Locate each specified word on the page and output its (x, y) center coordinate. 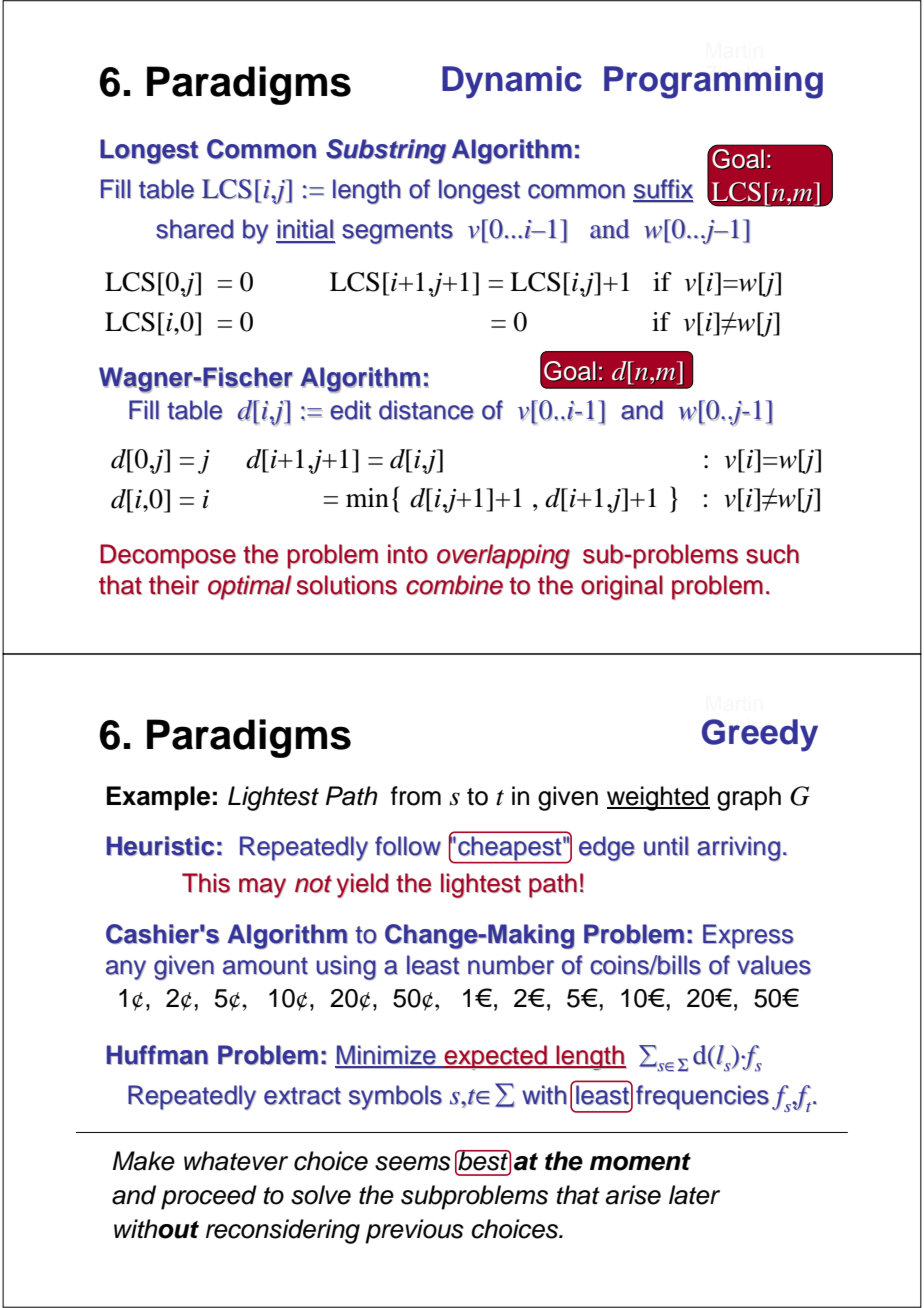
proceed (209, 1197)
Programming (713, 82)
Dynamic (512, 82)
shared (195, 229)
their (174, 585)
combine (454, 585)
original (622, 587)
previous (414, 1231)
